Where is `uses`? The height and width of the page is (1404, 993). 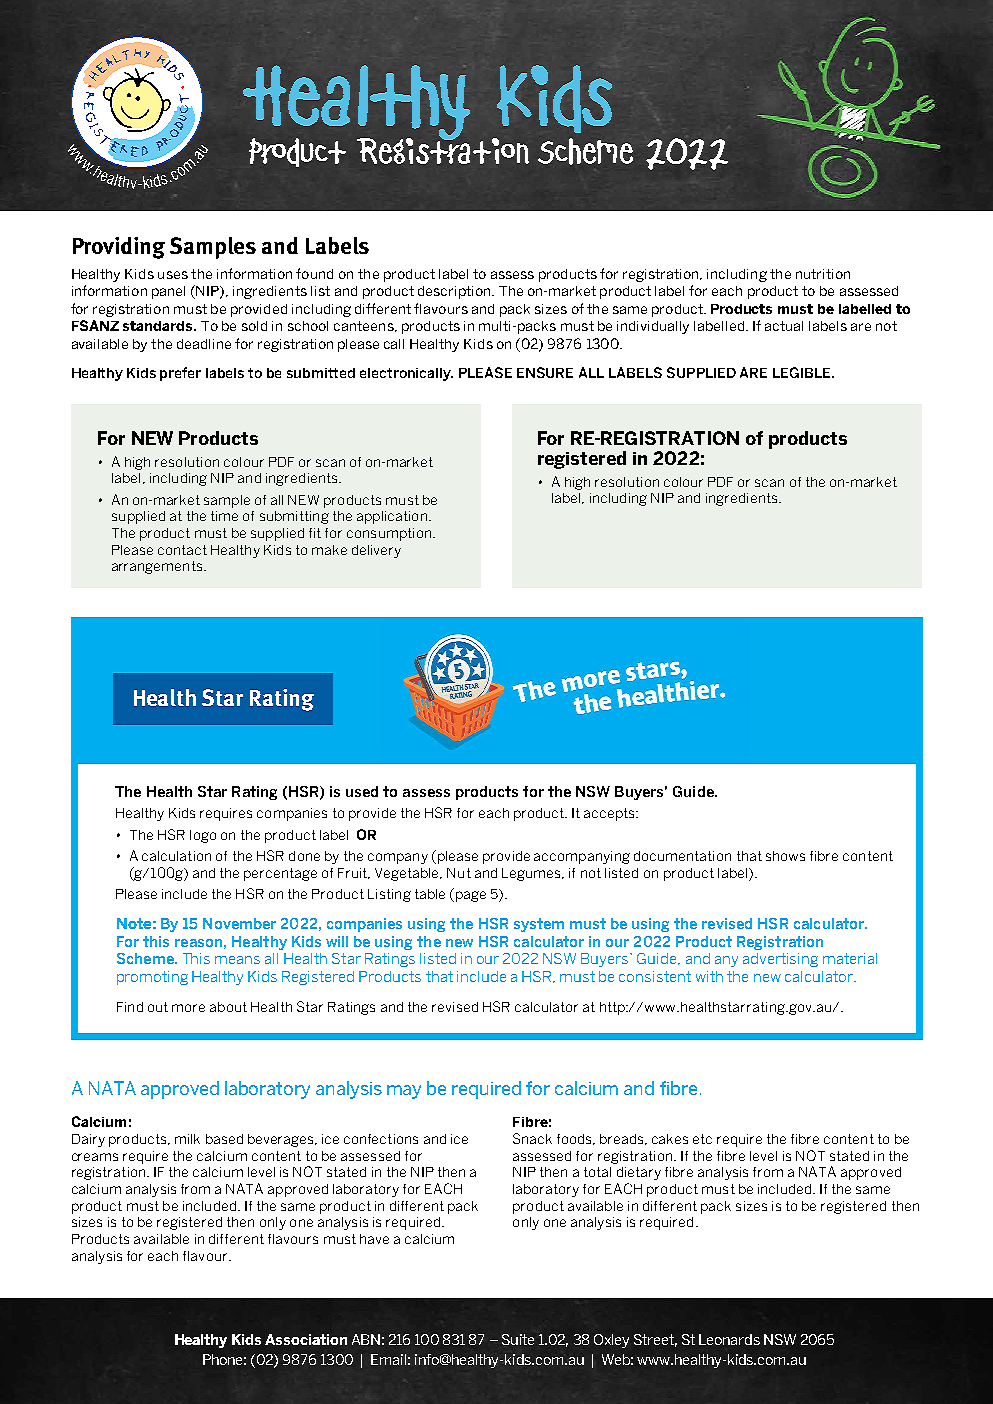
uses is located at coordinates (173, 275).
